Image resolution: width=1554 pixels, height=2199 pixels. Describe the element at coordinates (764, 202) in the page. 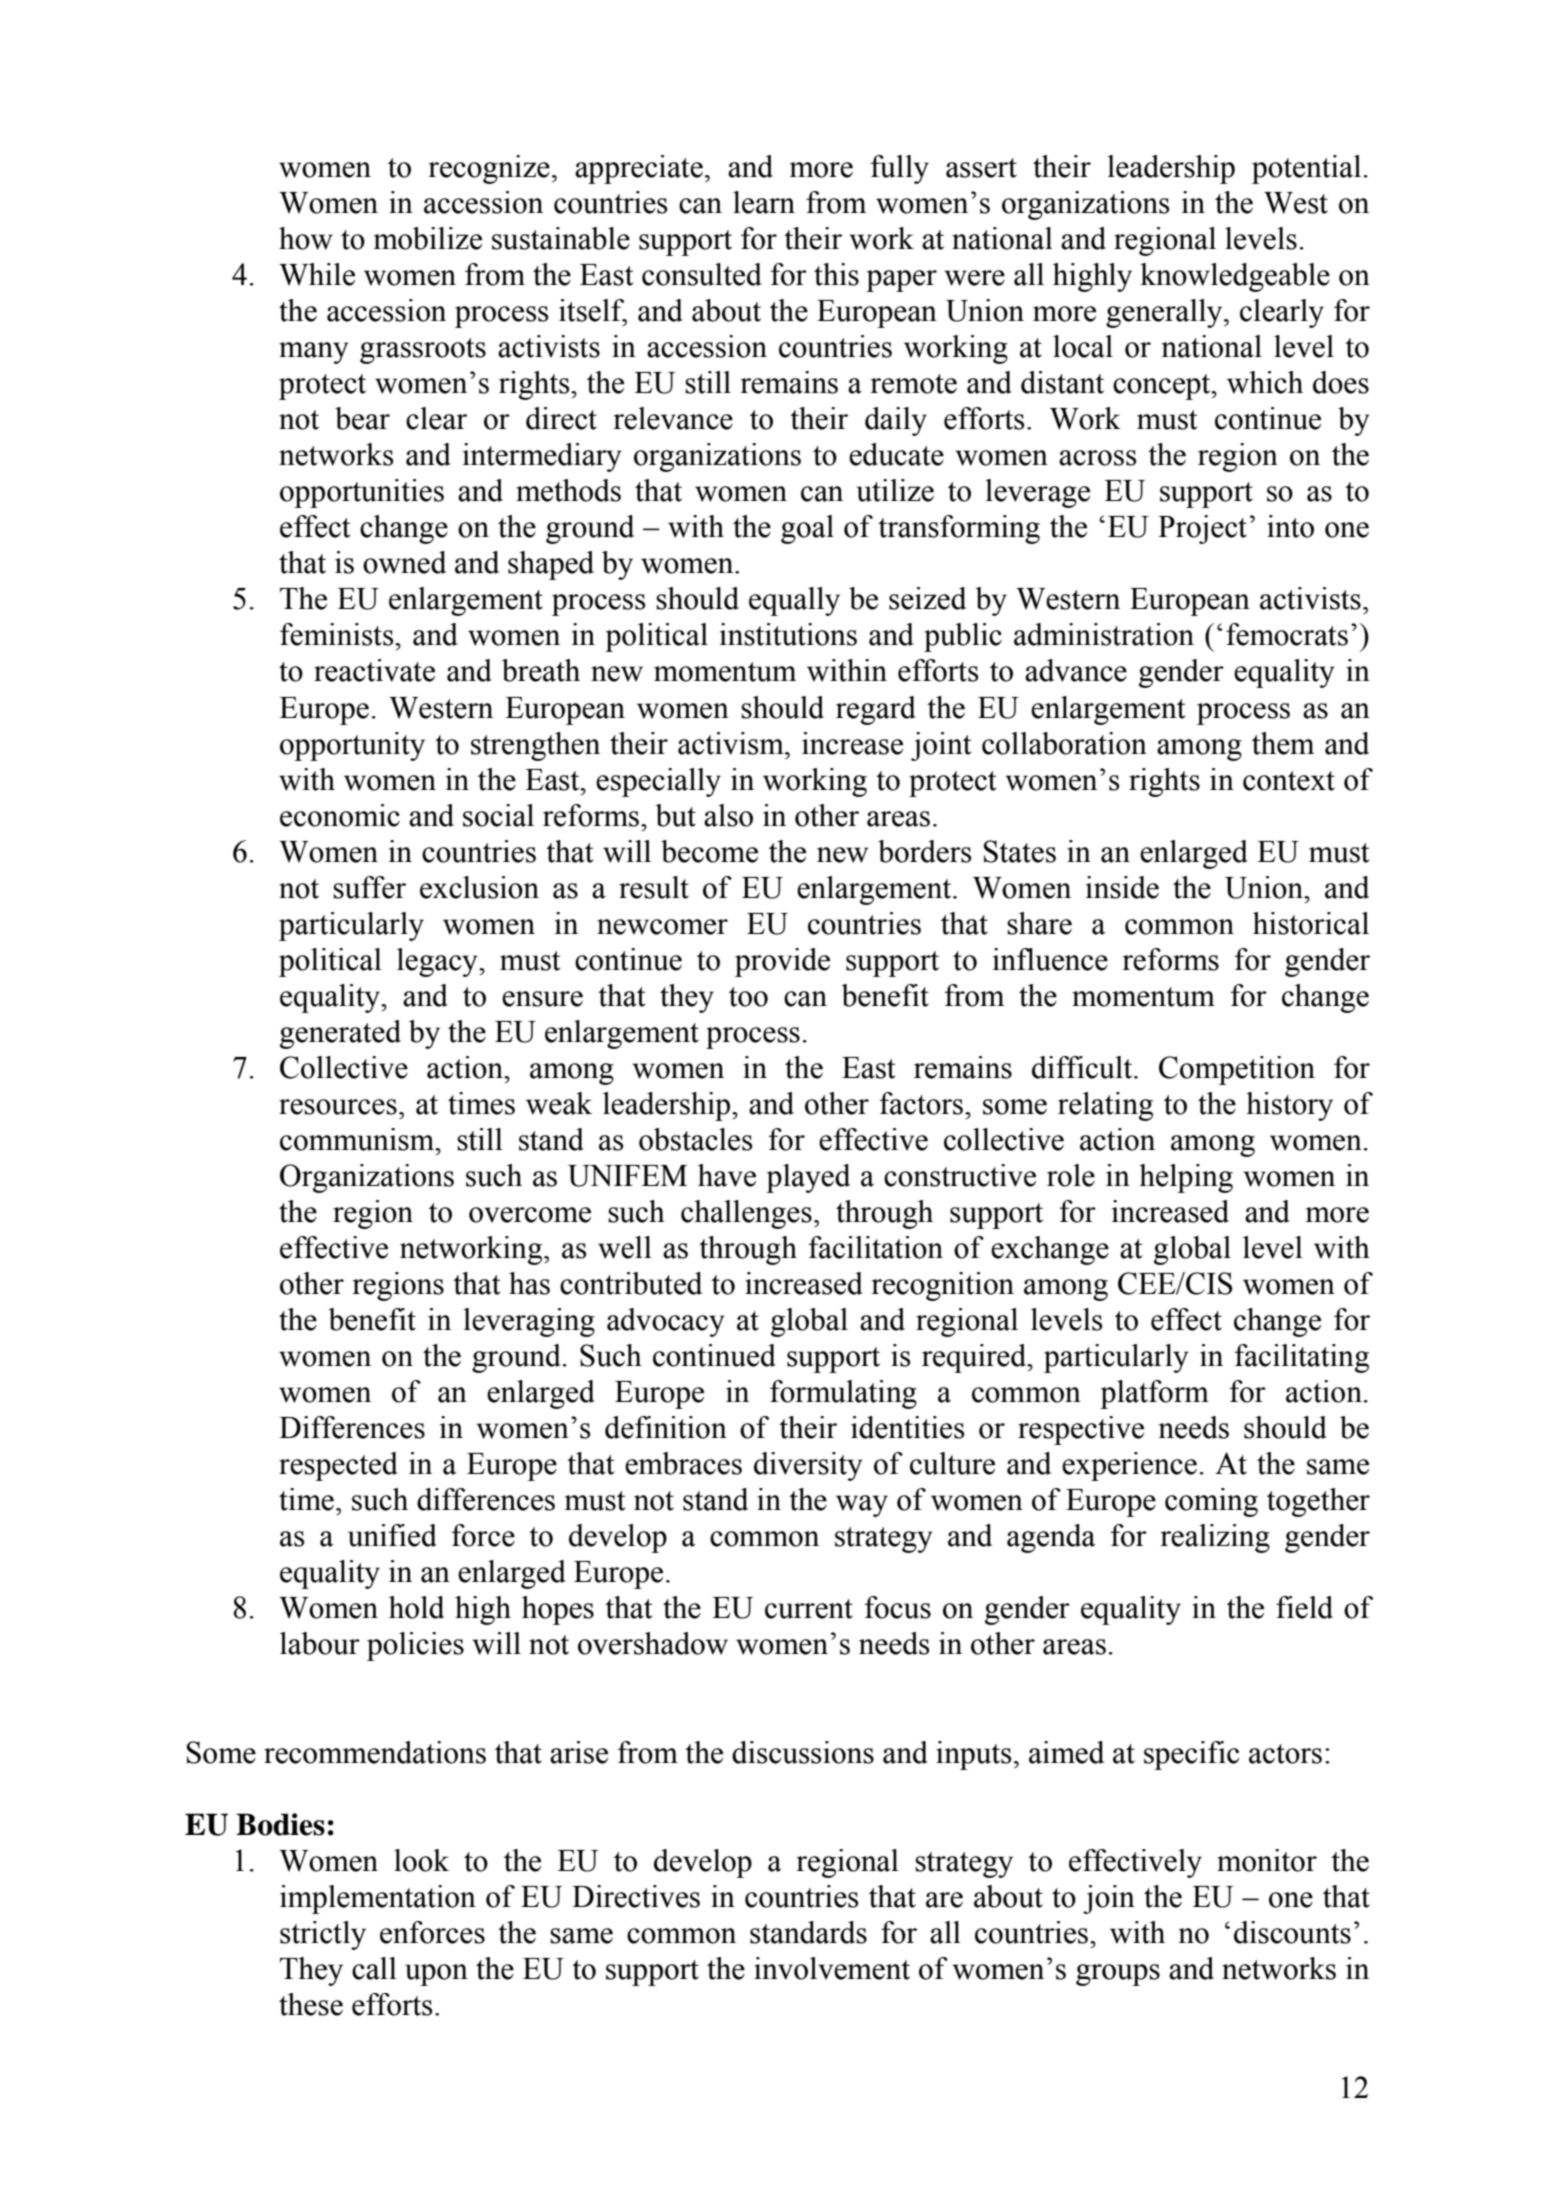

I see `learn` at that location.
